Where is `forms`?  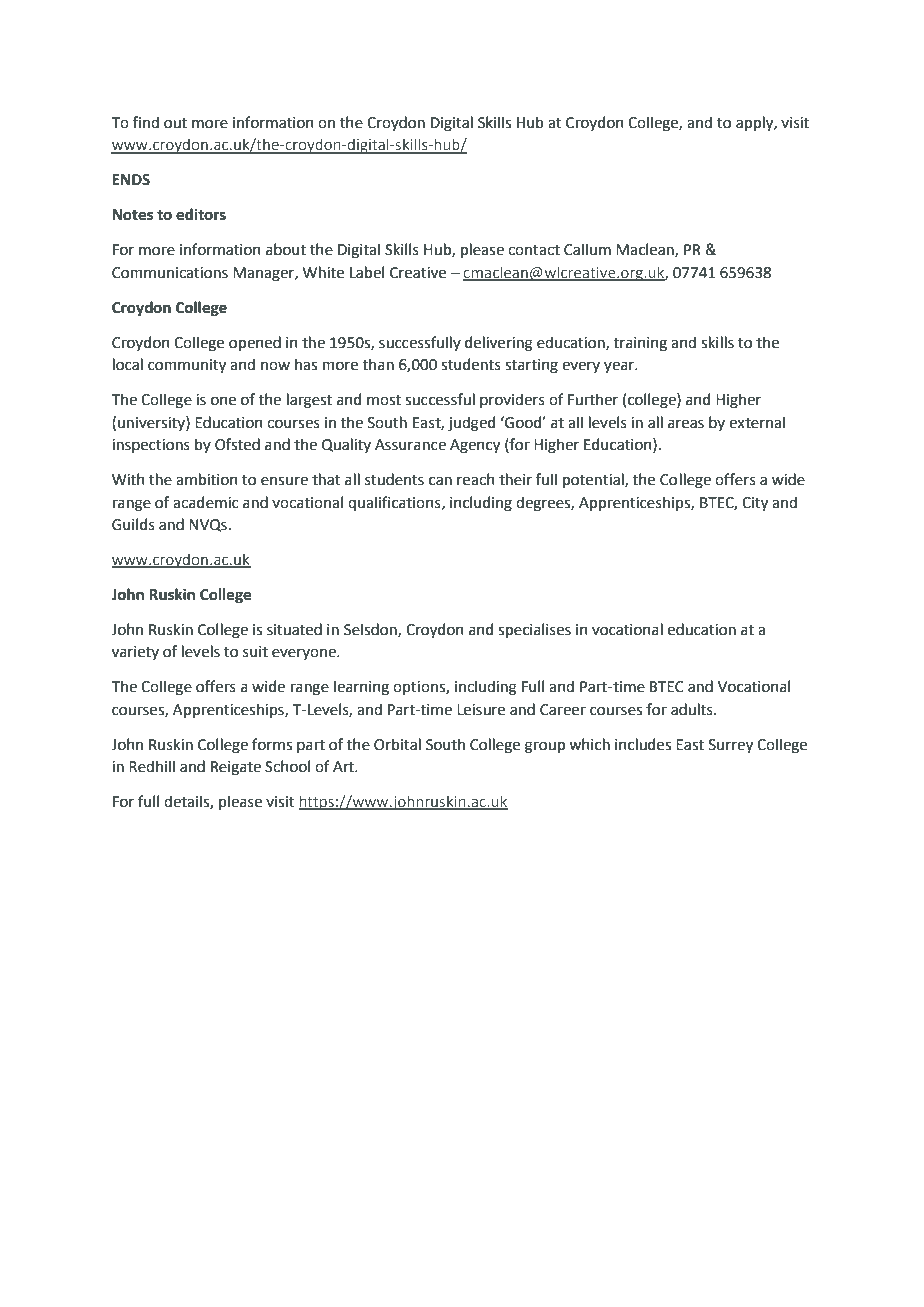
forms is located at coordinates (272, 744).
